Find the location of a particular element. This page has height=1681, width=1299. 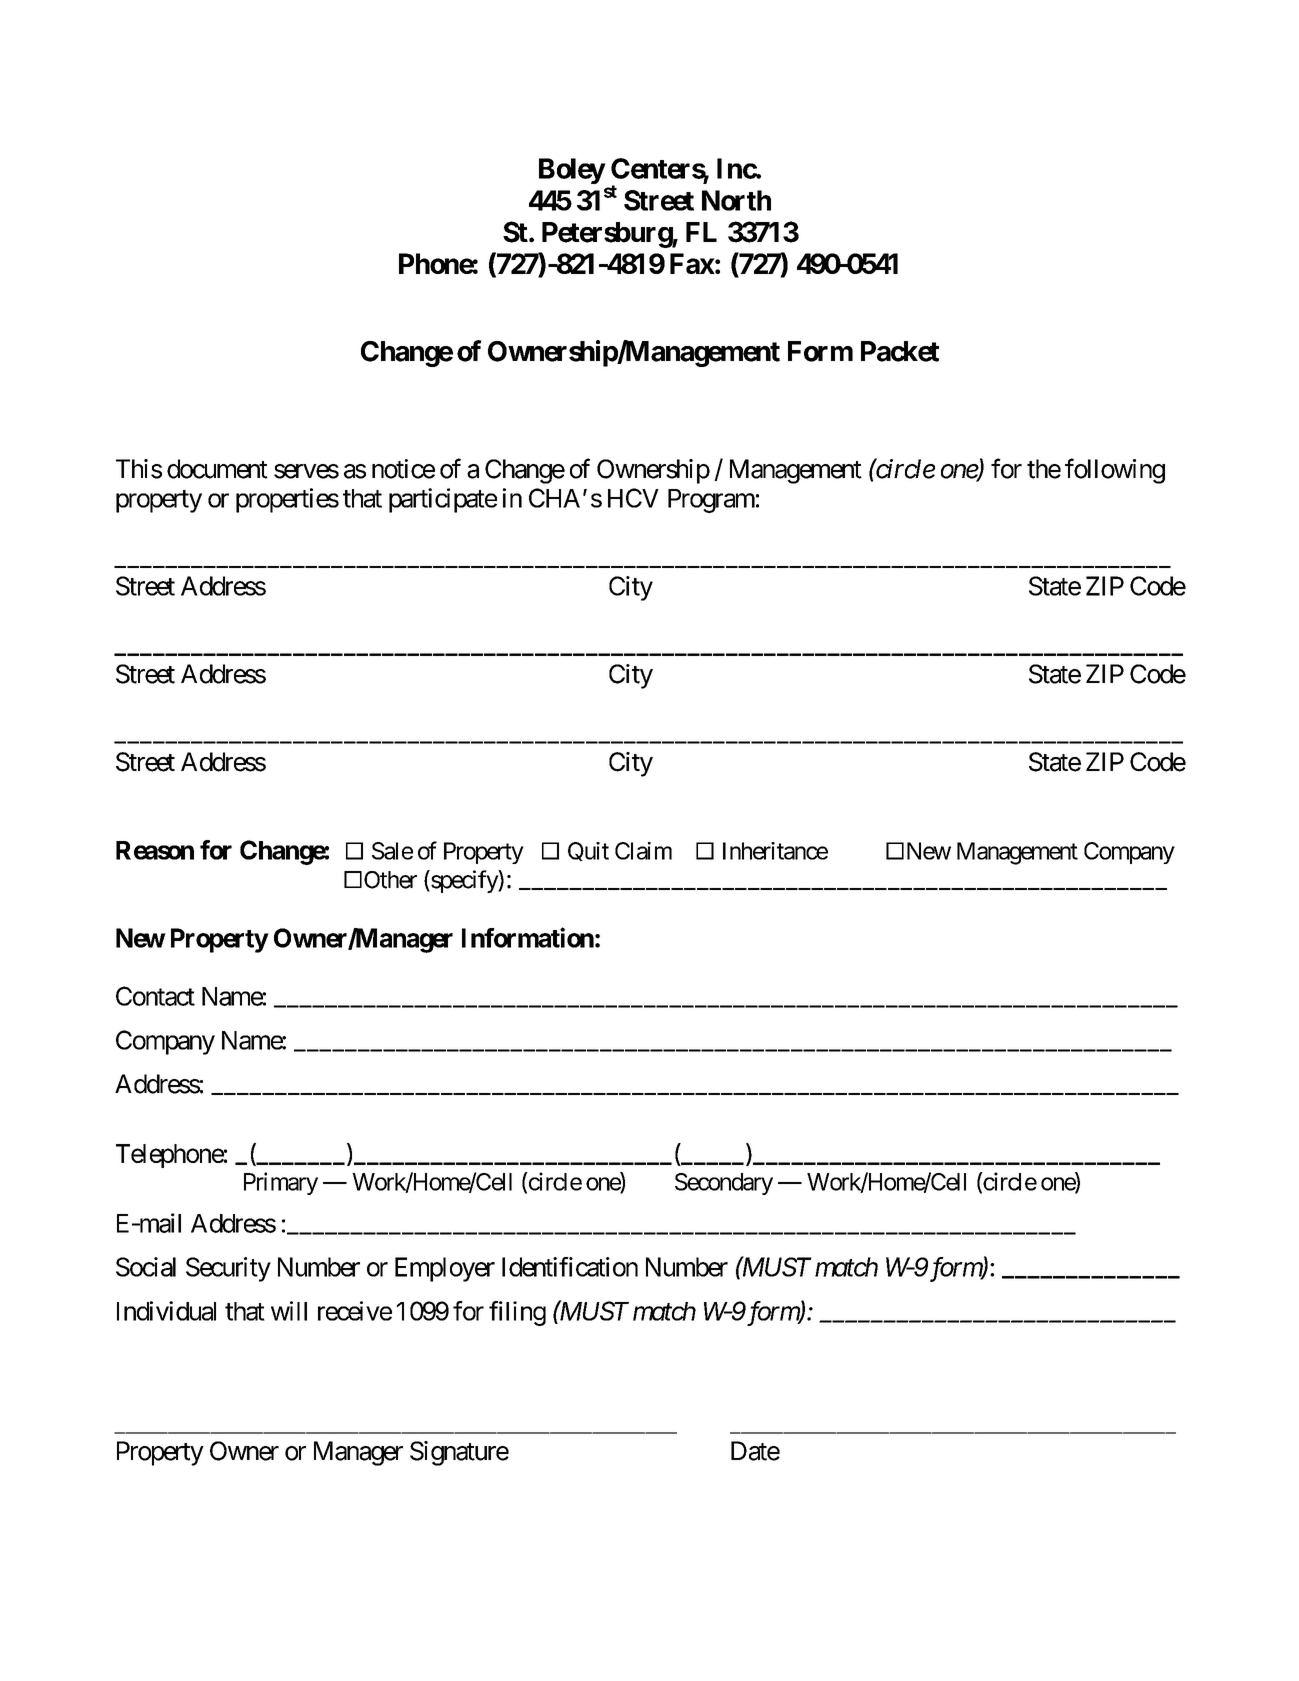

Claim is located at coordinates (643, 851).
